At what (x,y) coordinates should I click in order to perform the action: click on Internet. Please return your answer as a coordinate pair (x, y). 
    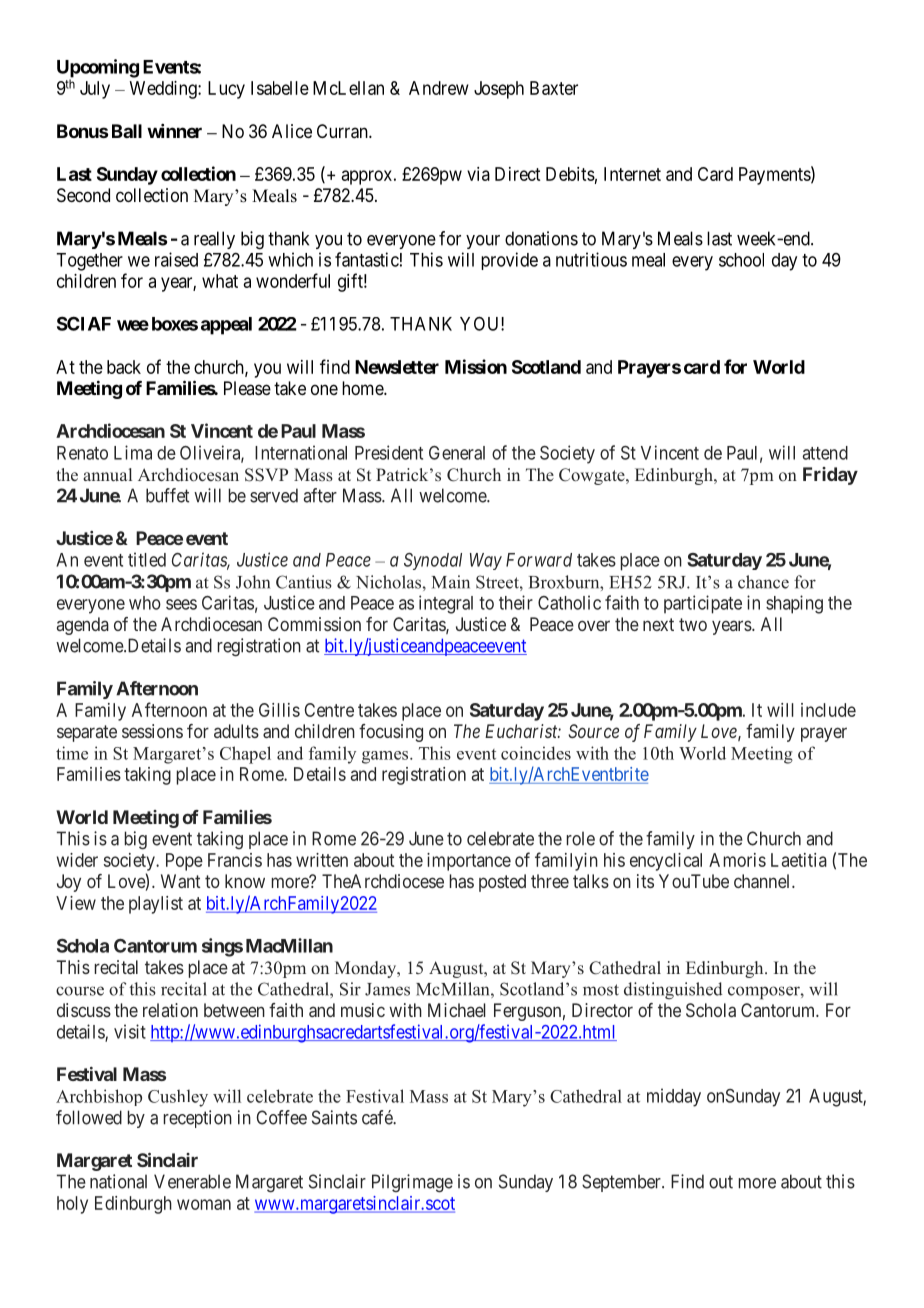
    Looking at the image, I should click on (632, 174).
